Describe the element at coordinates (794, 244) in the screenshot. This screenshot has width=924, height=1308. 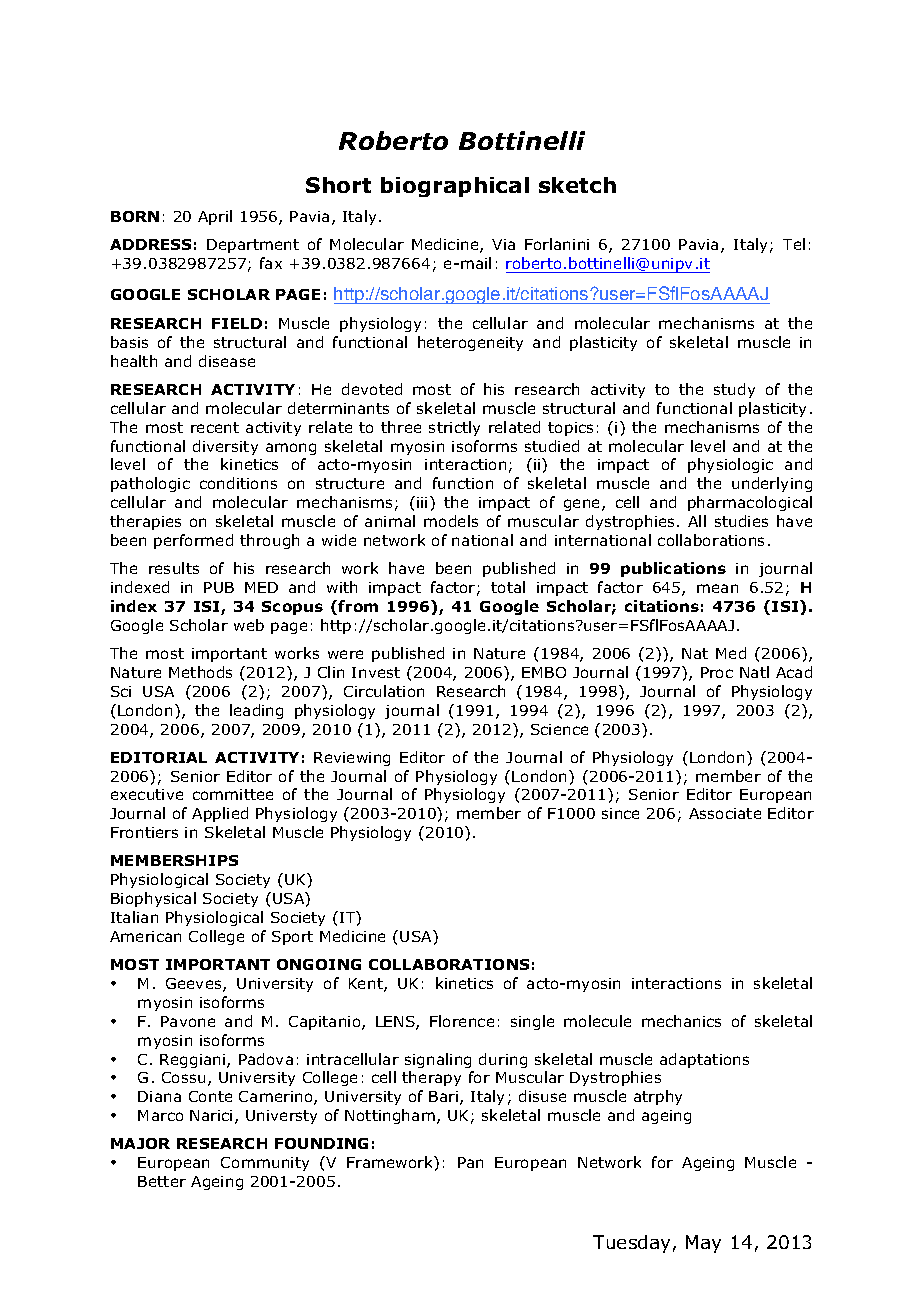
I see `Tel` at that location.
